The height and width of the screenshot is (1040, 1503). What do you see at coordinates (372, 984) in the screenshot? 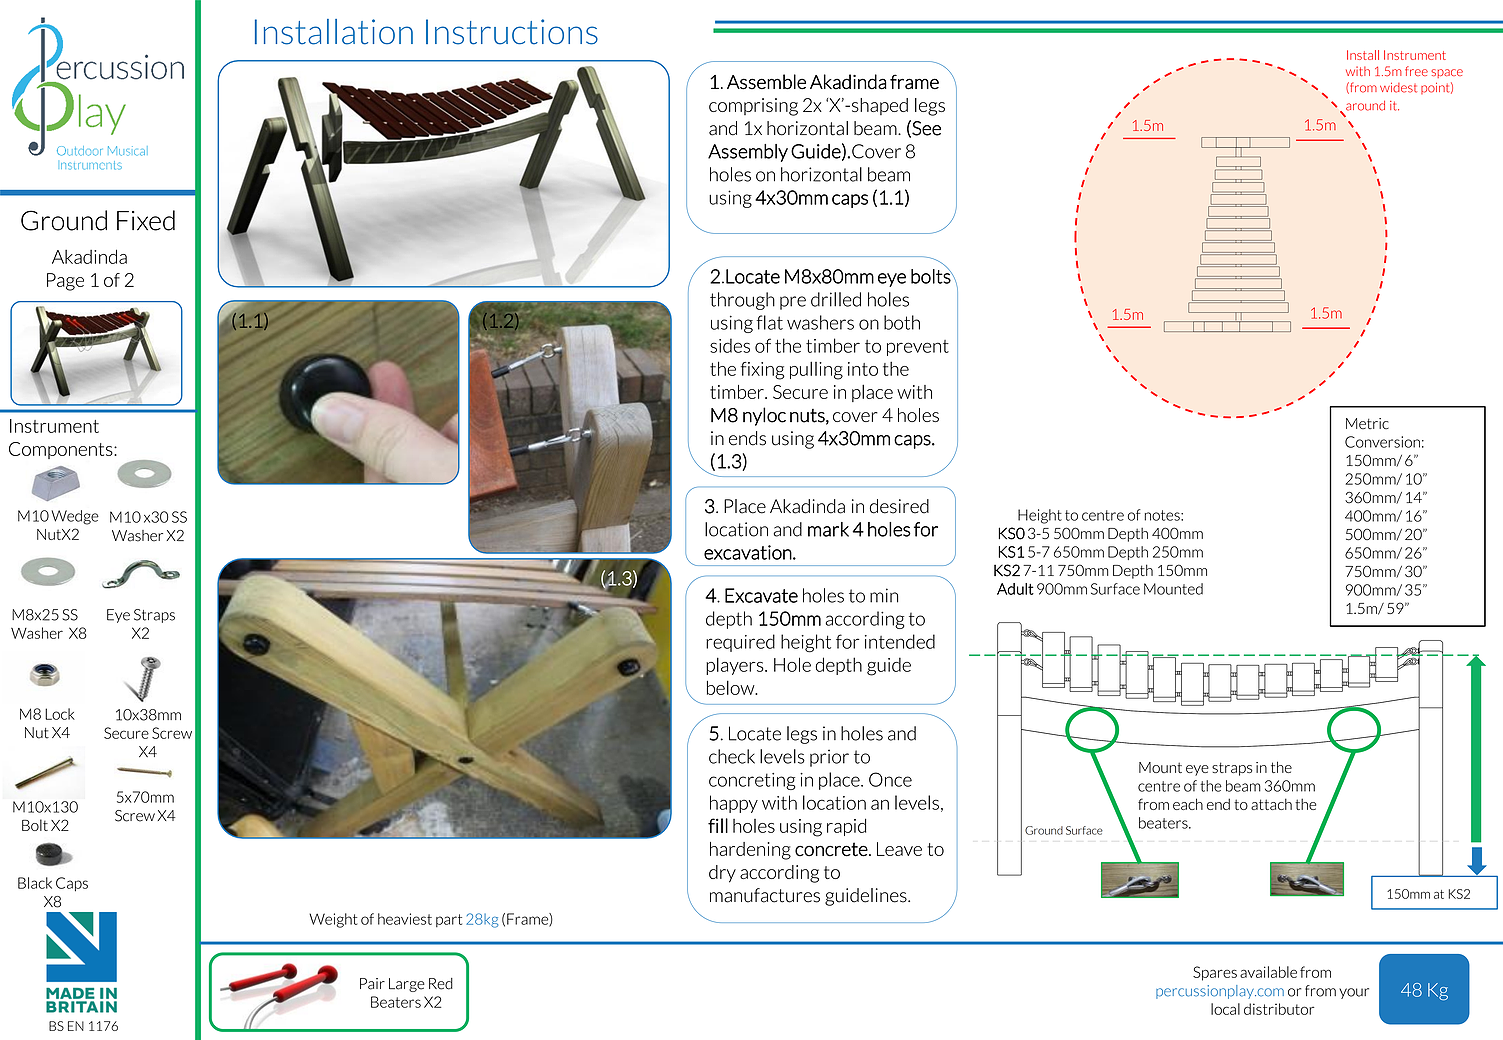
I see `Pair` at bounding box center [372, 984].
